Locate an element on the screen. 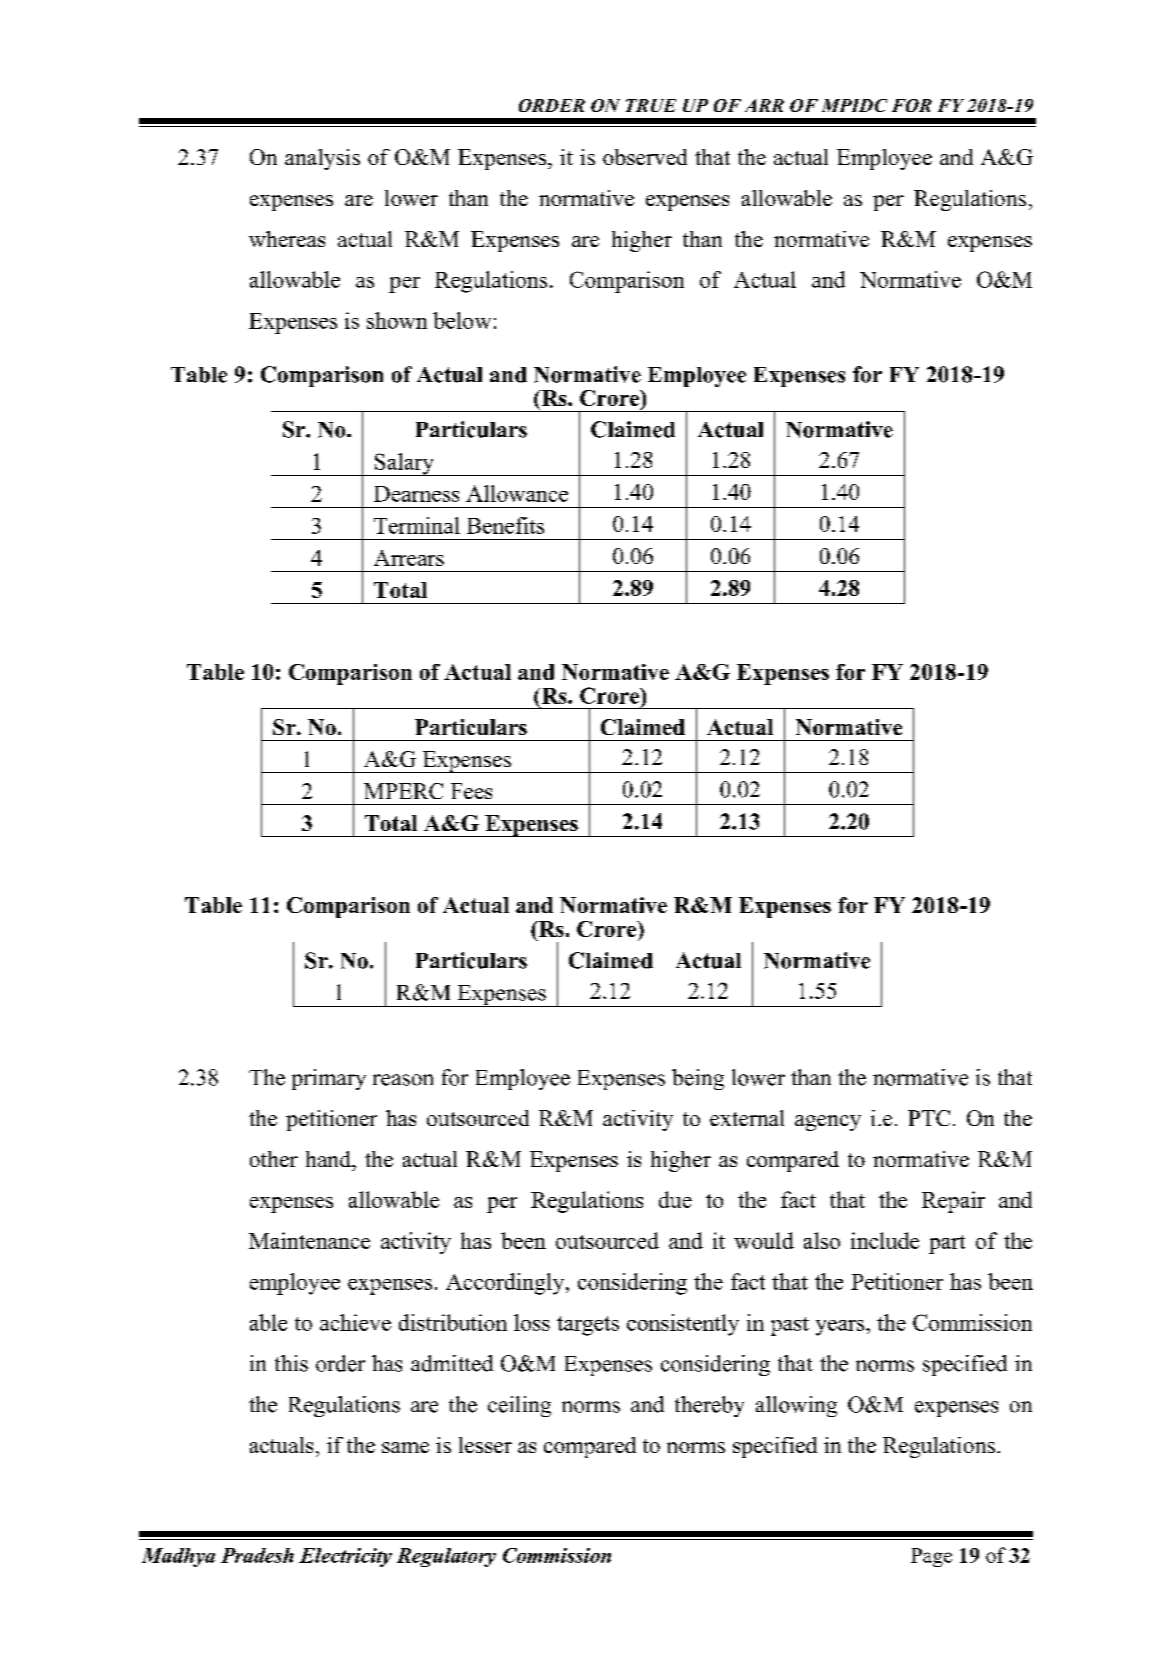 The image size is (1175, 1662). TRUE is located at coordinates (651, 105).
